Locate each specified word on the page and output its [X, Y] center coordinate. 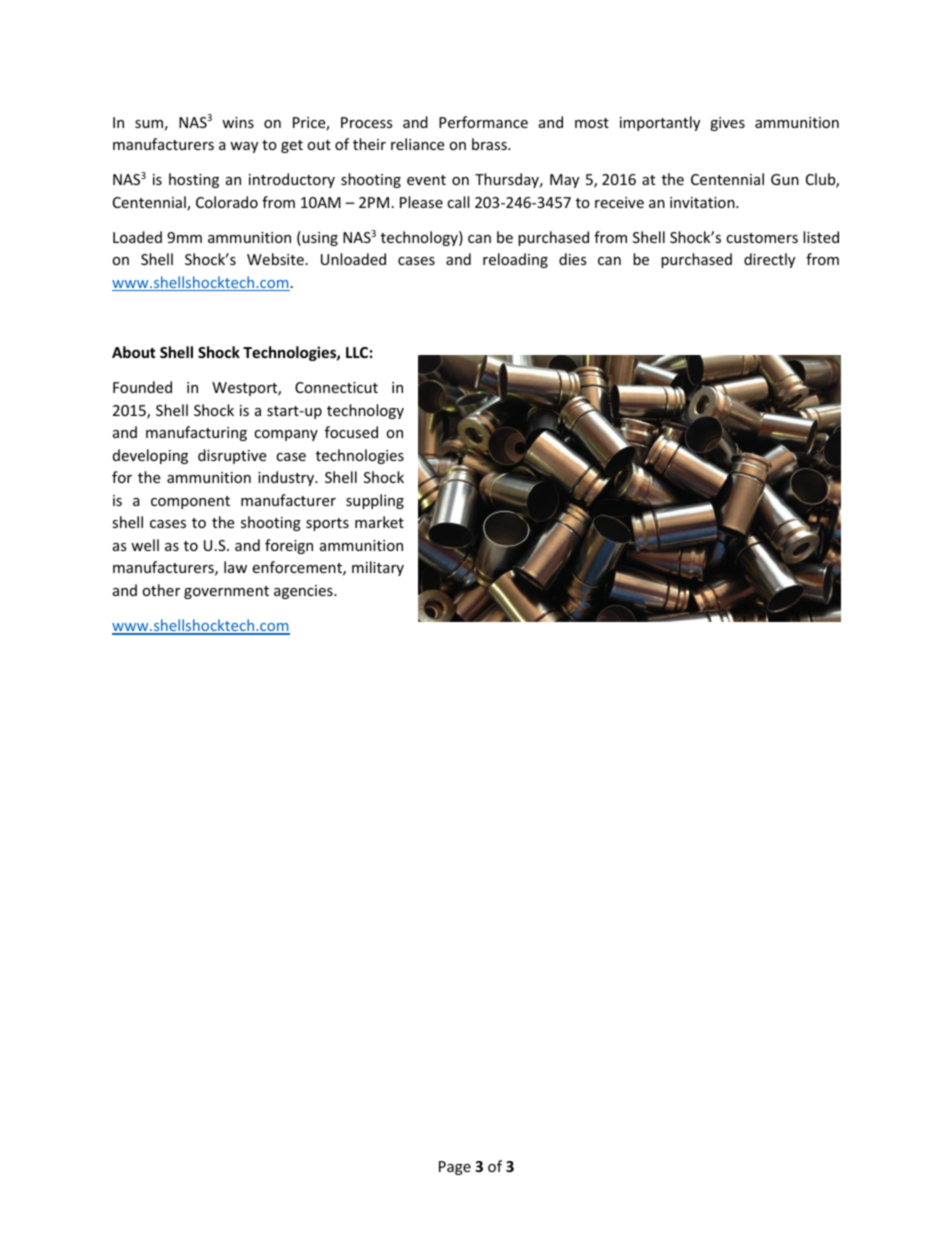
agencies [304, 592]
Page [455, 1168]
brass [490, 144]
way [244, 147]
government [226, 592]
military [378, 568]
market [379, 522]
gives [727, 124]
